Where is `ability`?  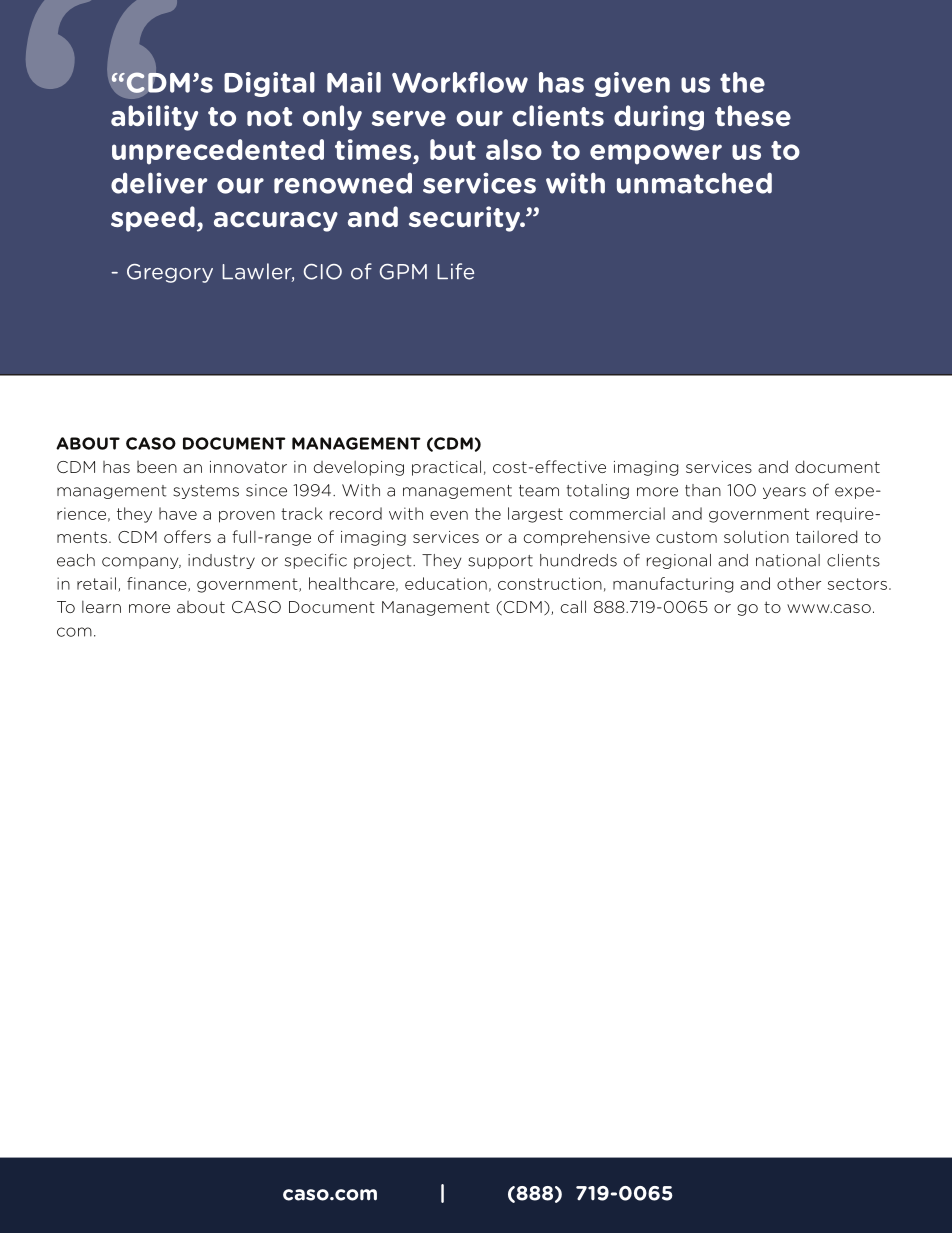
ability is located at coordinates (154, 118).
